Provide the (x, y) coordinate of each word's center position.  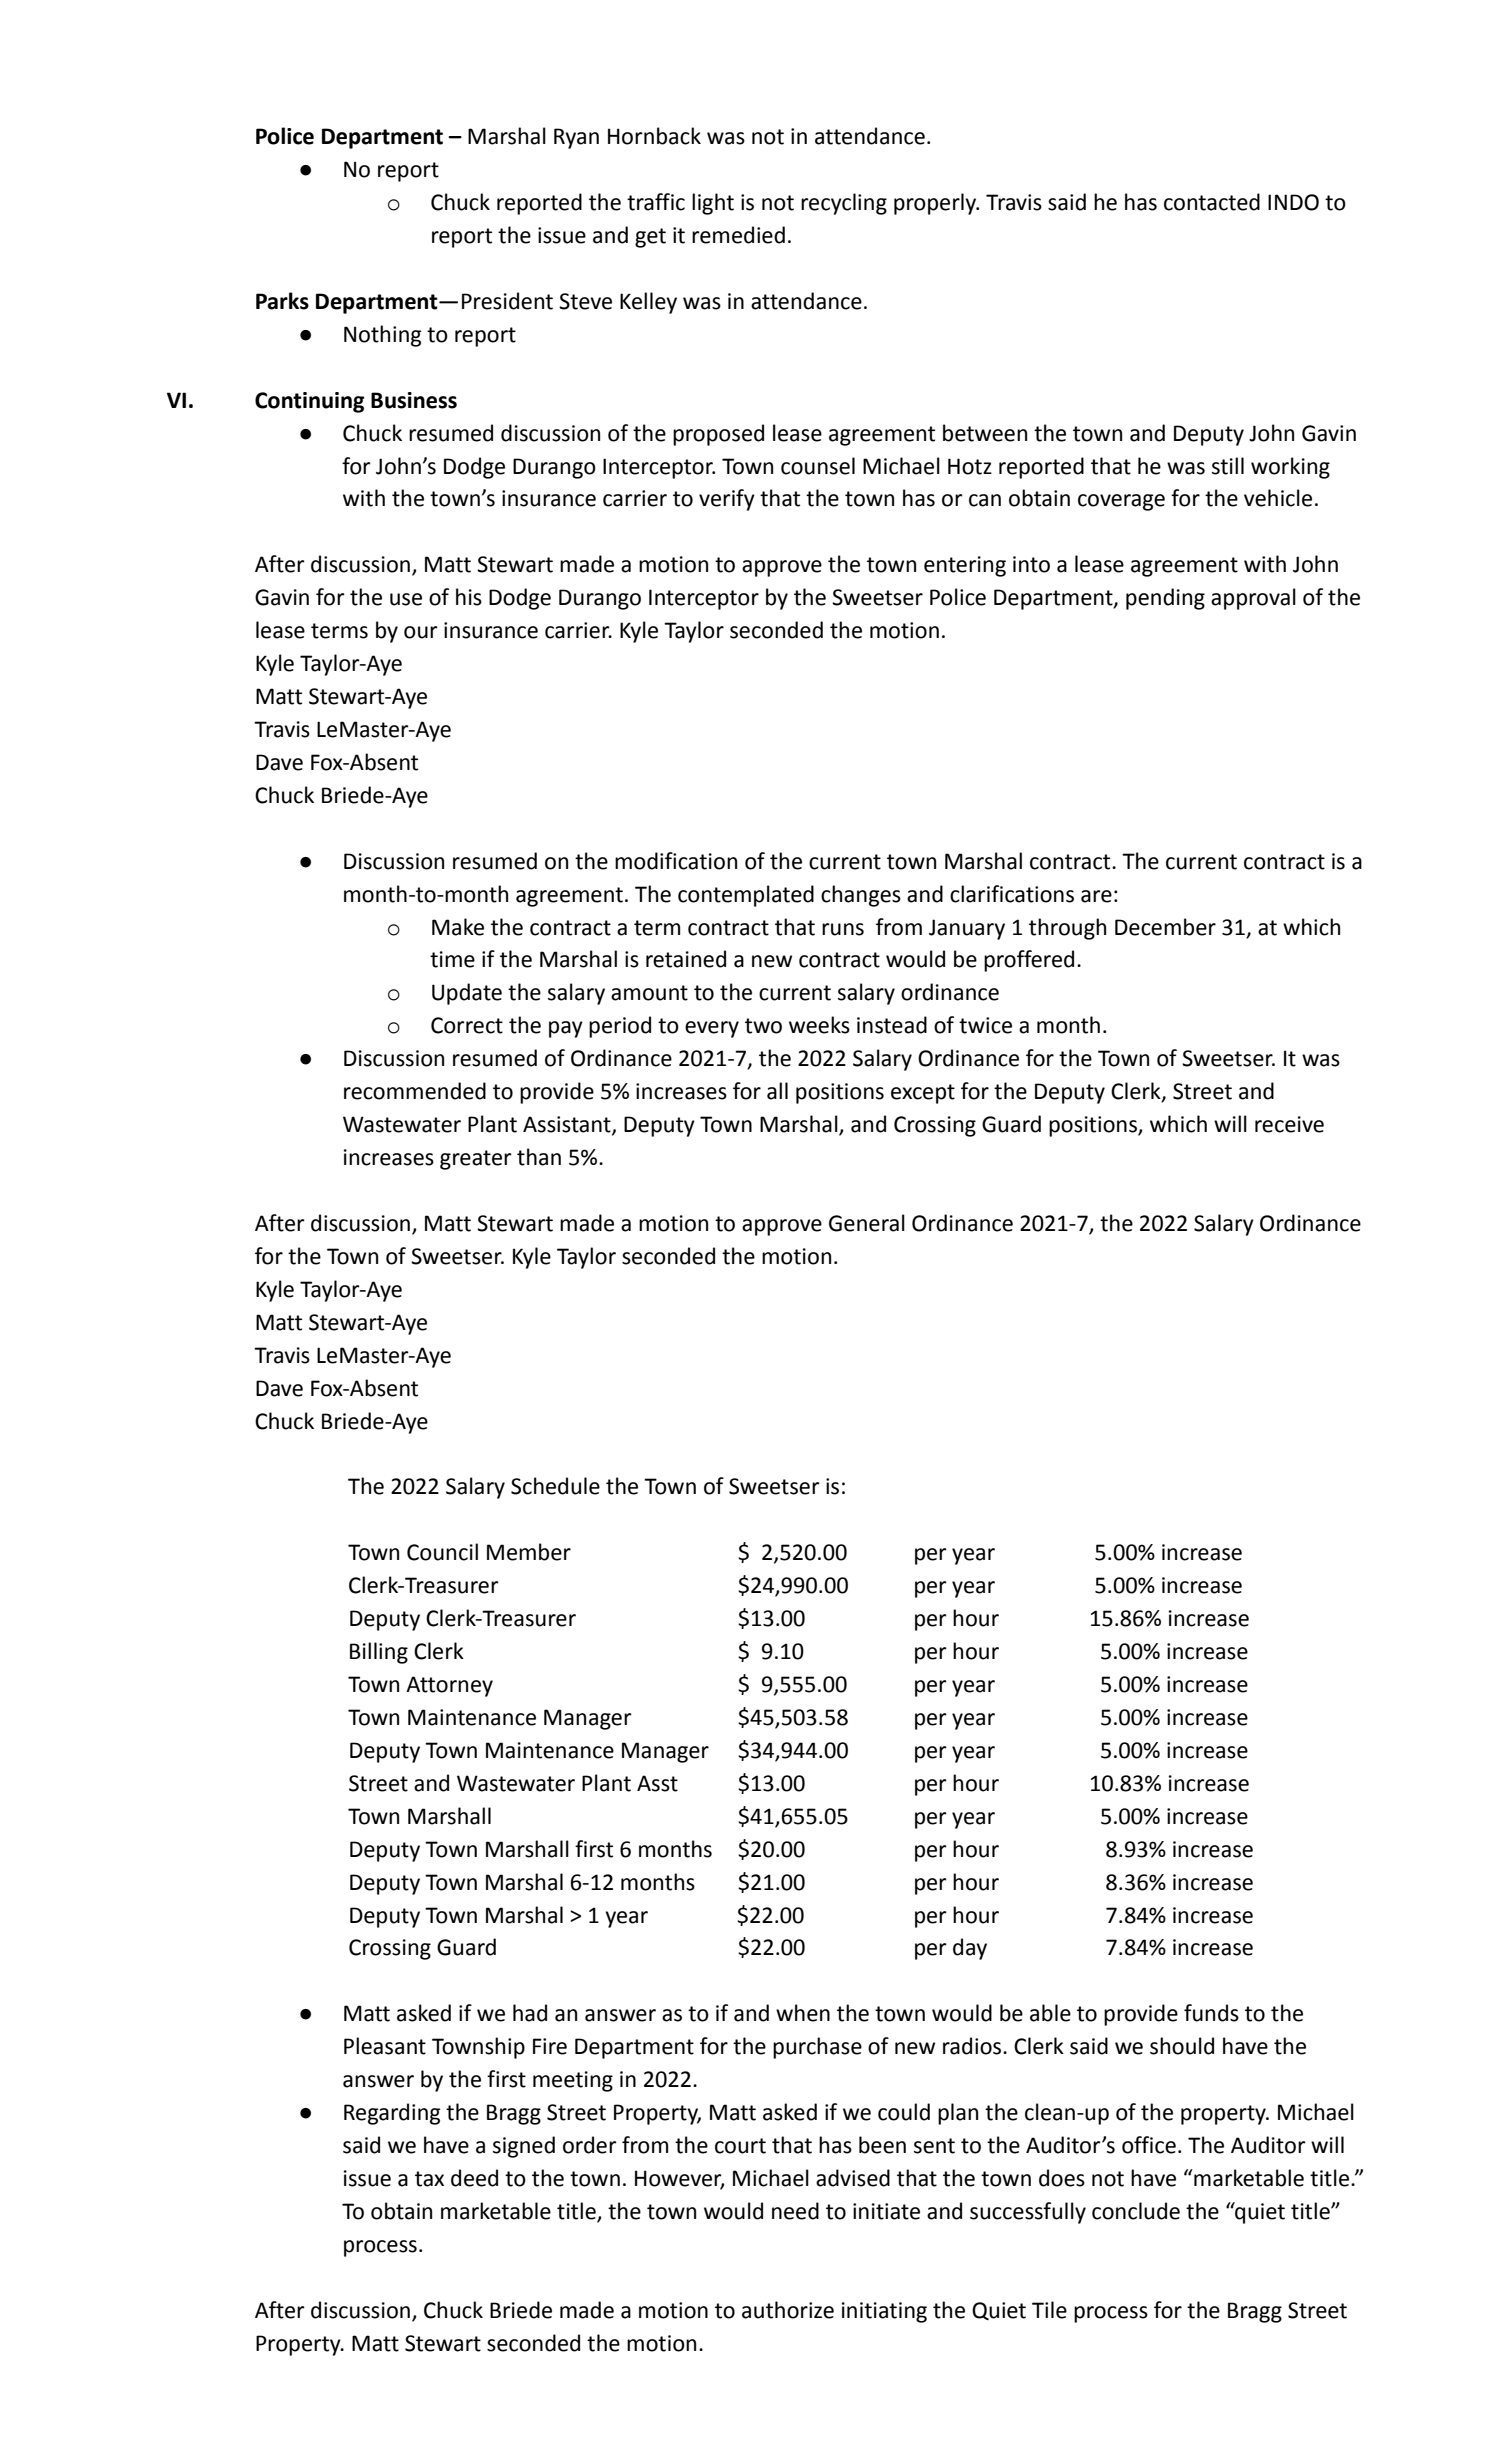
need (795, 2211)
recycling (844, 204)
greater (476, 1160)
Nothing (383, 336)
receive (1289, 1124)
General (867, 1223)
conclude (1136, 2211)
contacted (1212, 202)
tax (429, 2179)
